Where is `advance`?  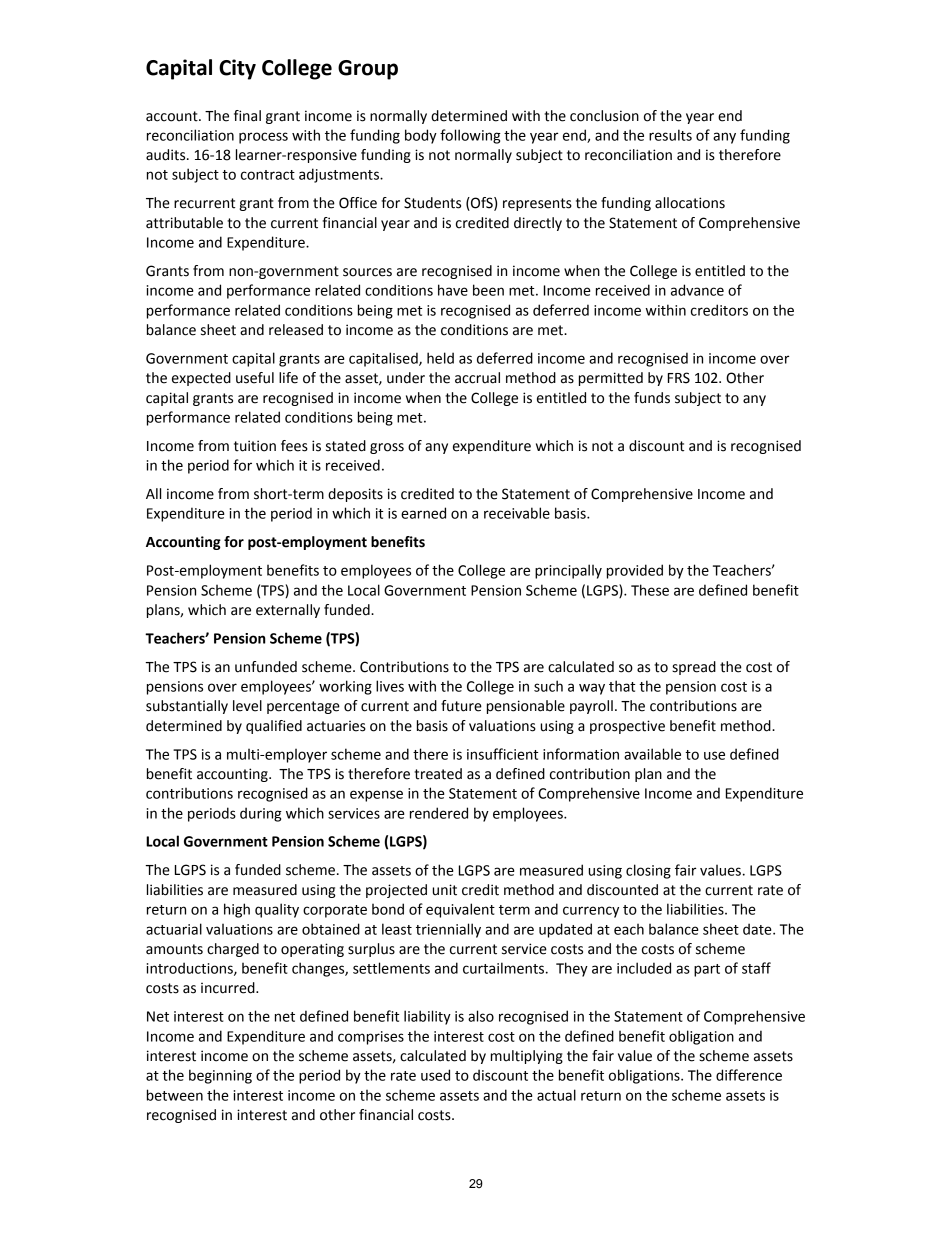
advance is located at coordinates (697, 290).
